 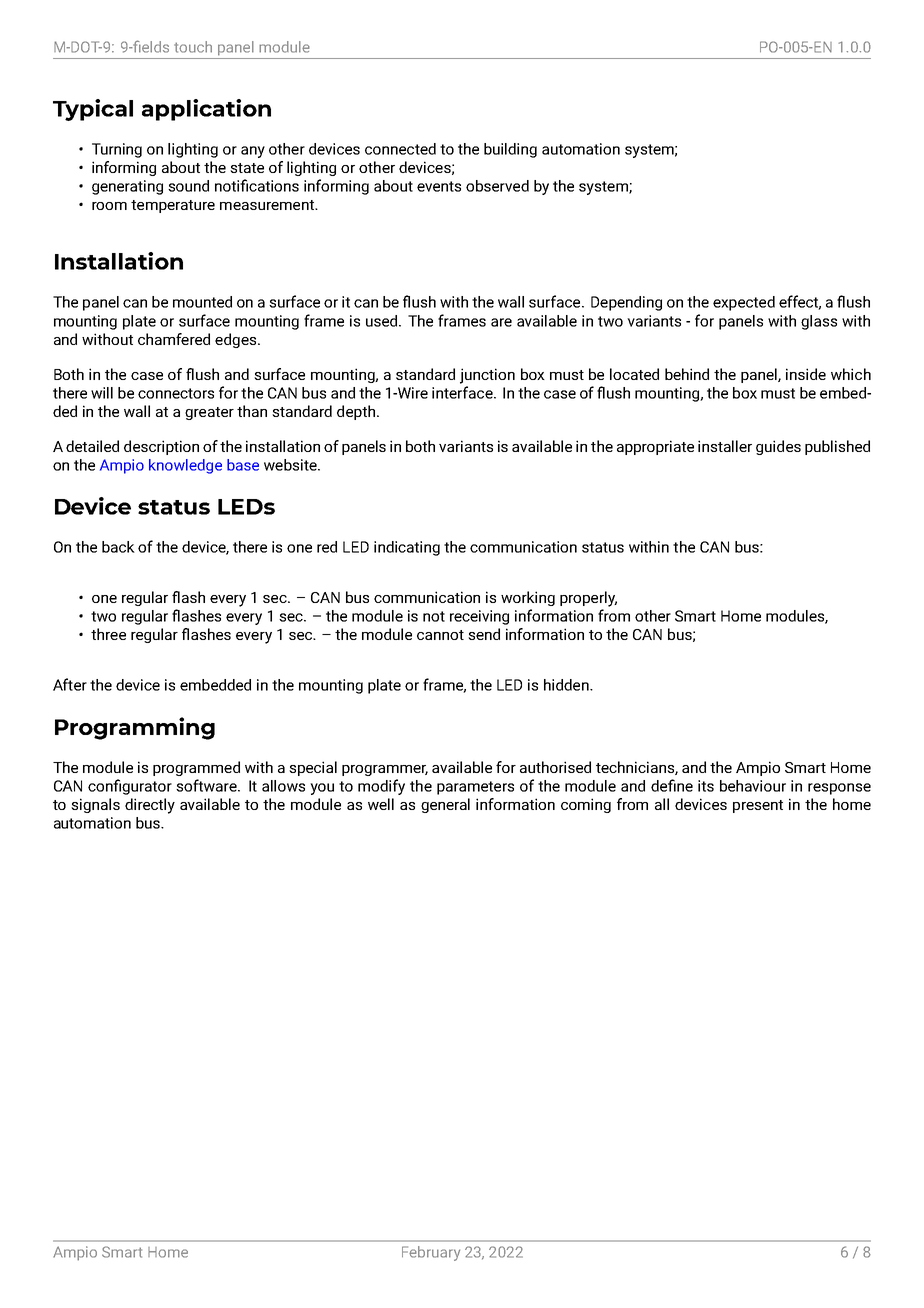 I want to click on expected, so click(x=744, y=303).
